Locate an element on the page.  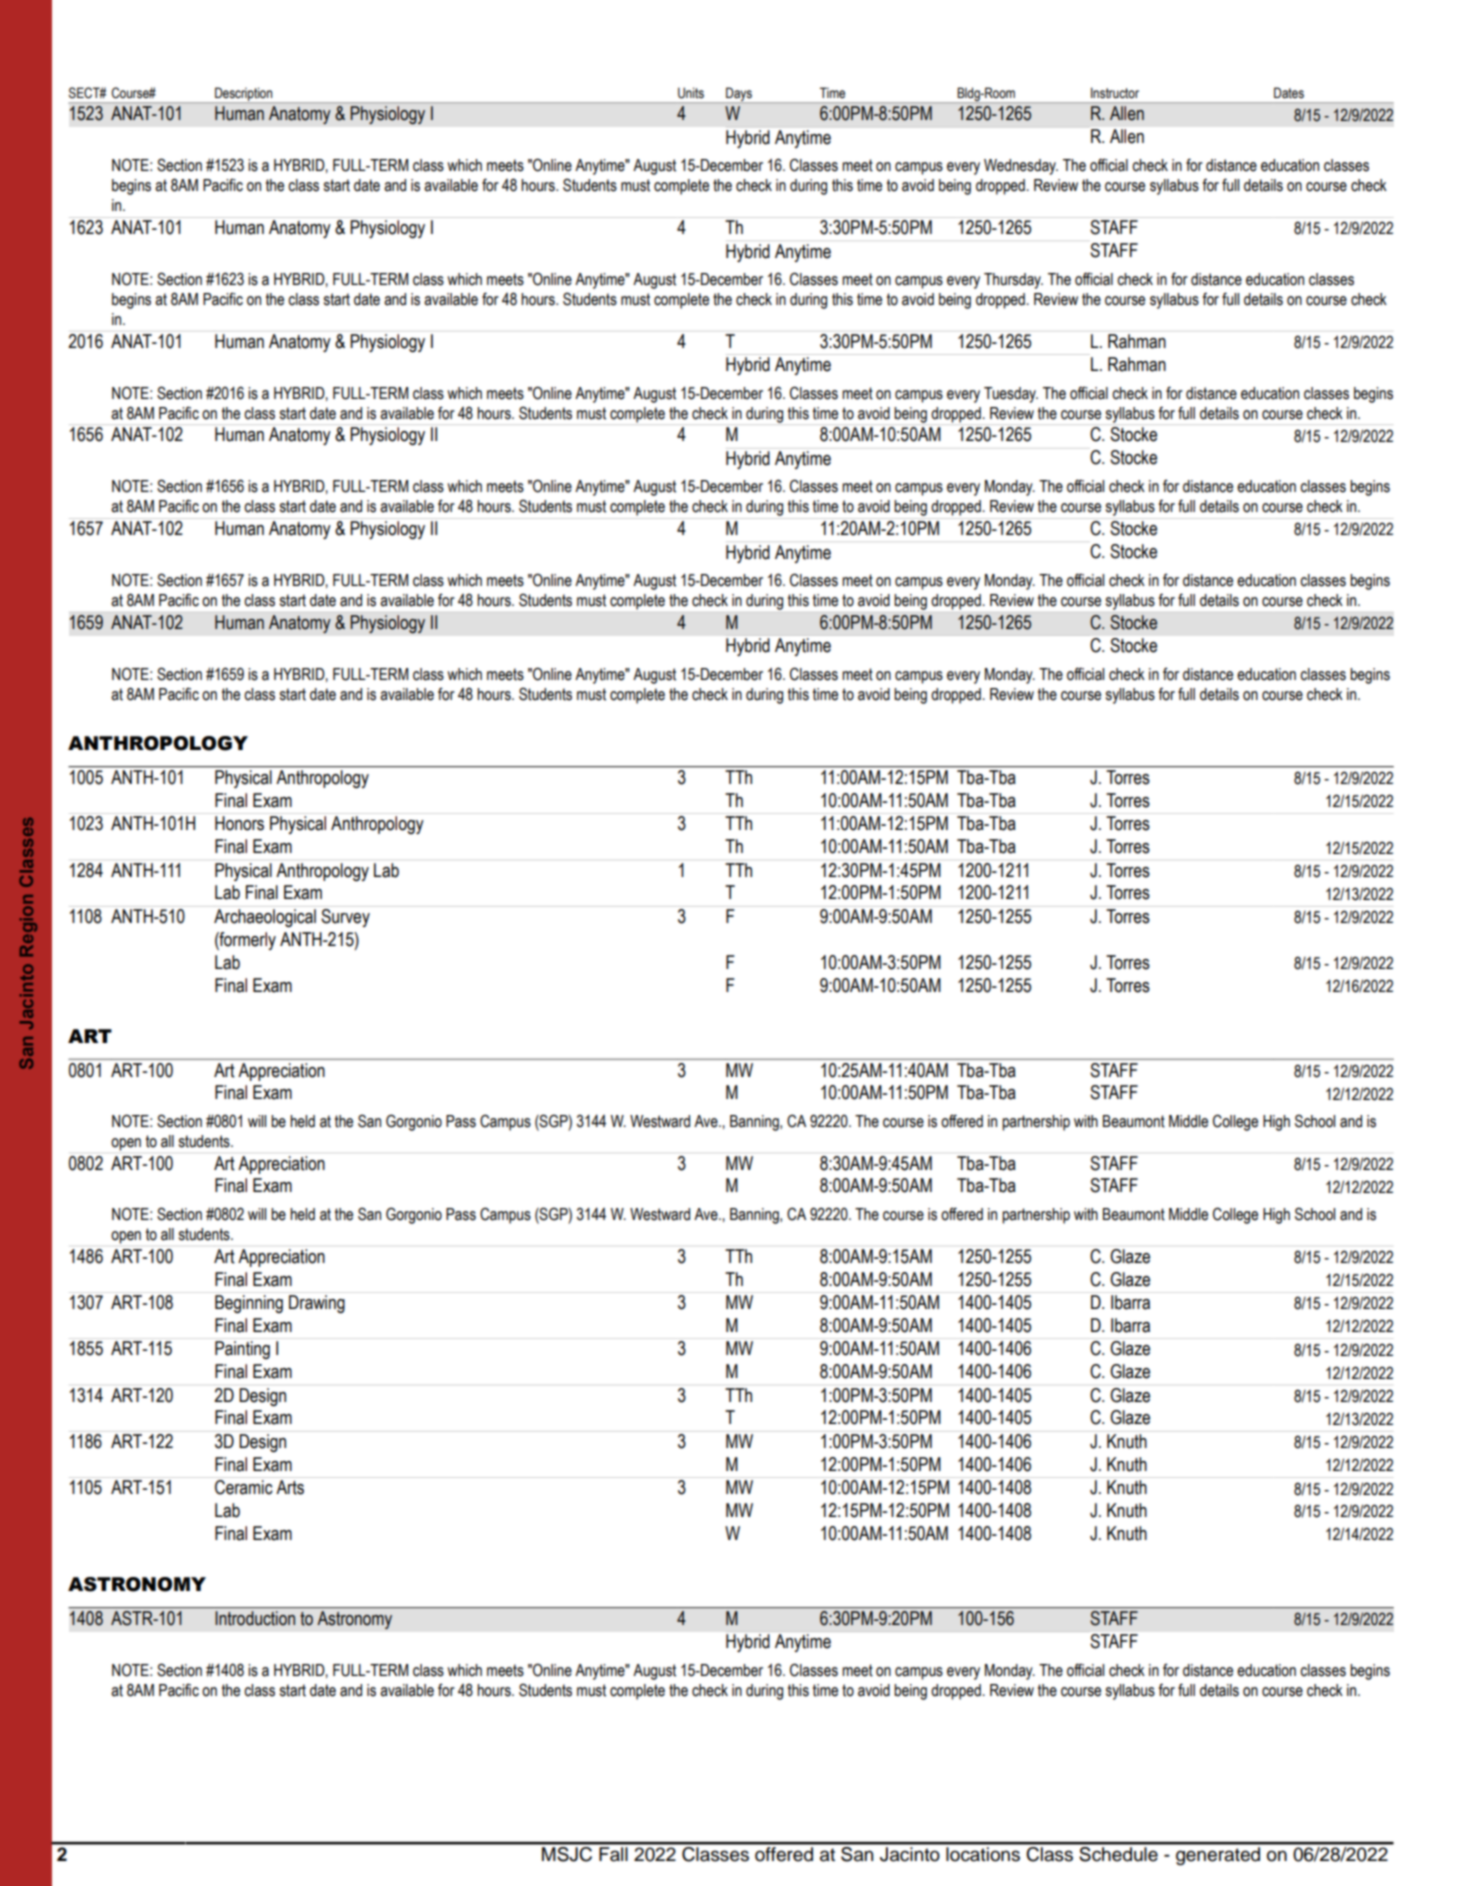
Survey is located at coordinates (345, 918).
